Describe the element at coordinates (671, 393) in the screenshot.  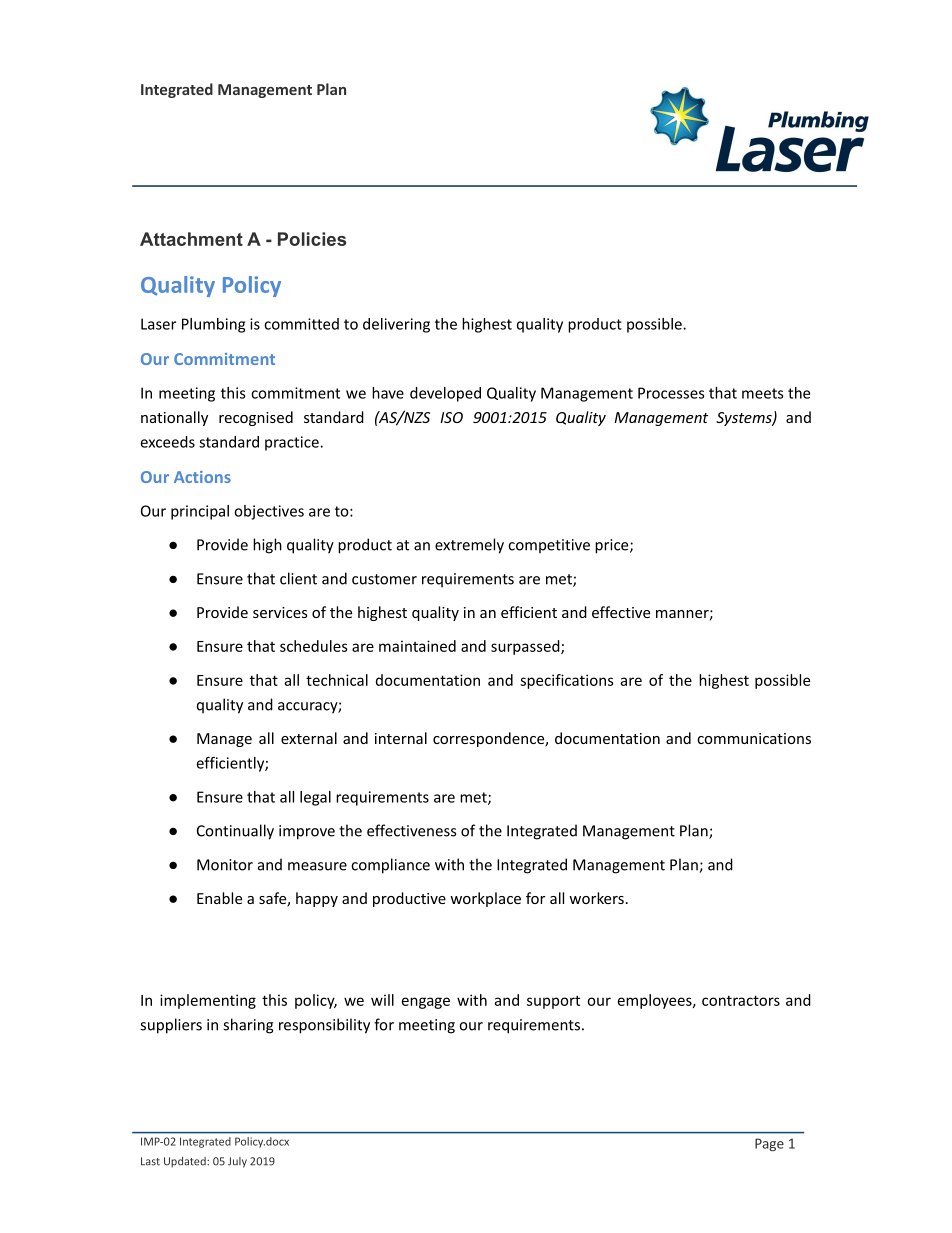
I see `Processes` at that location.
